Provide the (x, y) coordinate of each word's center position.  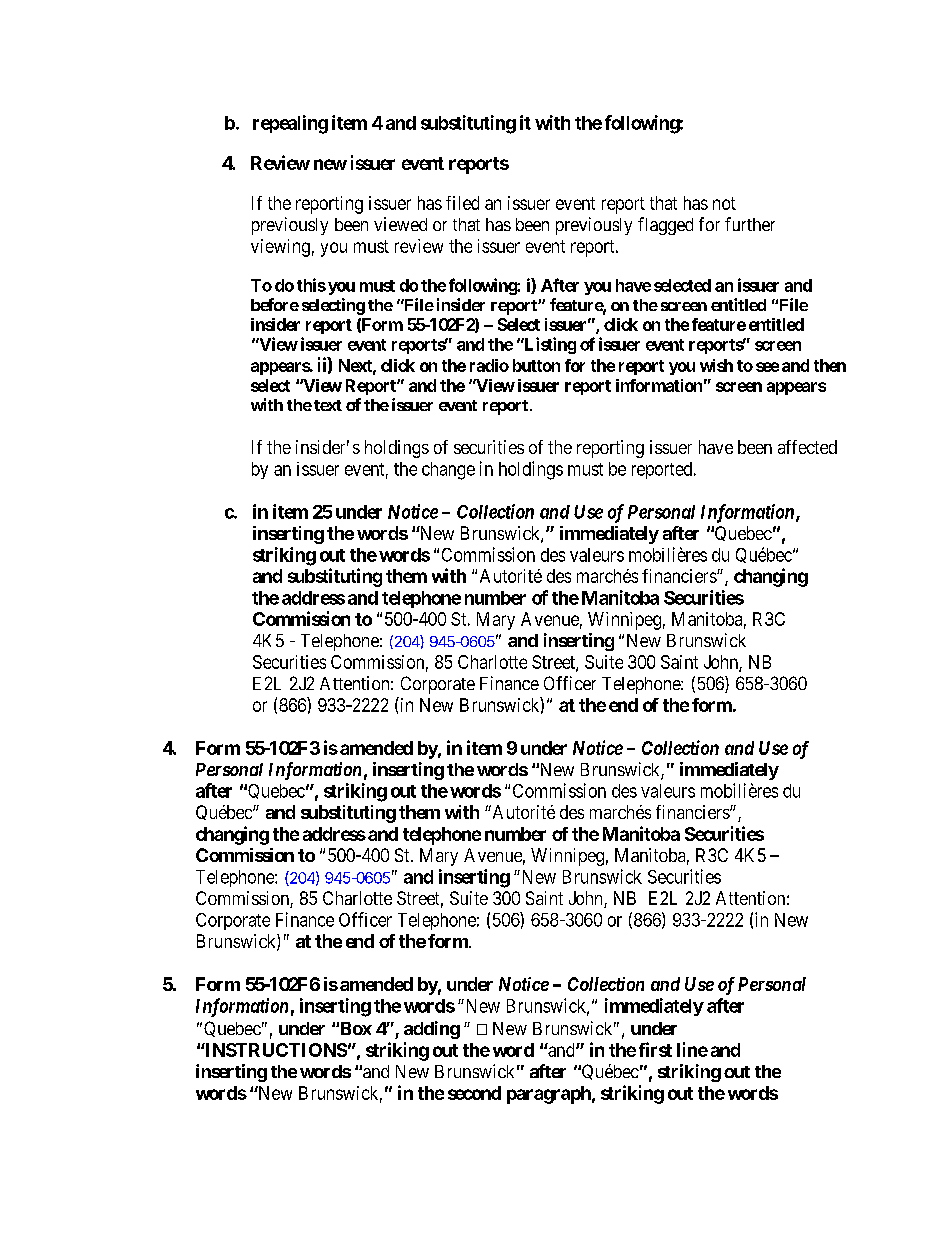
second (474, 1093)
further (750, 224)
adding (432, 1030)
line (692, 1049)
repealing (290, 124)
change (448, 471)
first (655, 1049)
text (328, 405)
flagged (665, 226)
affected (807, 447)
